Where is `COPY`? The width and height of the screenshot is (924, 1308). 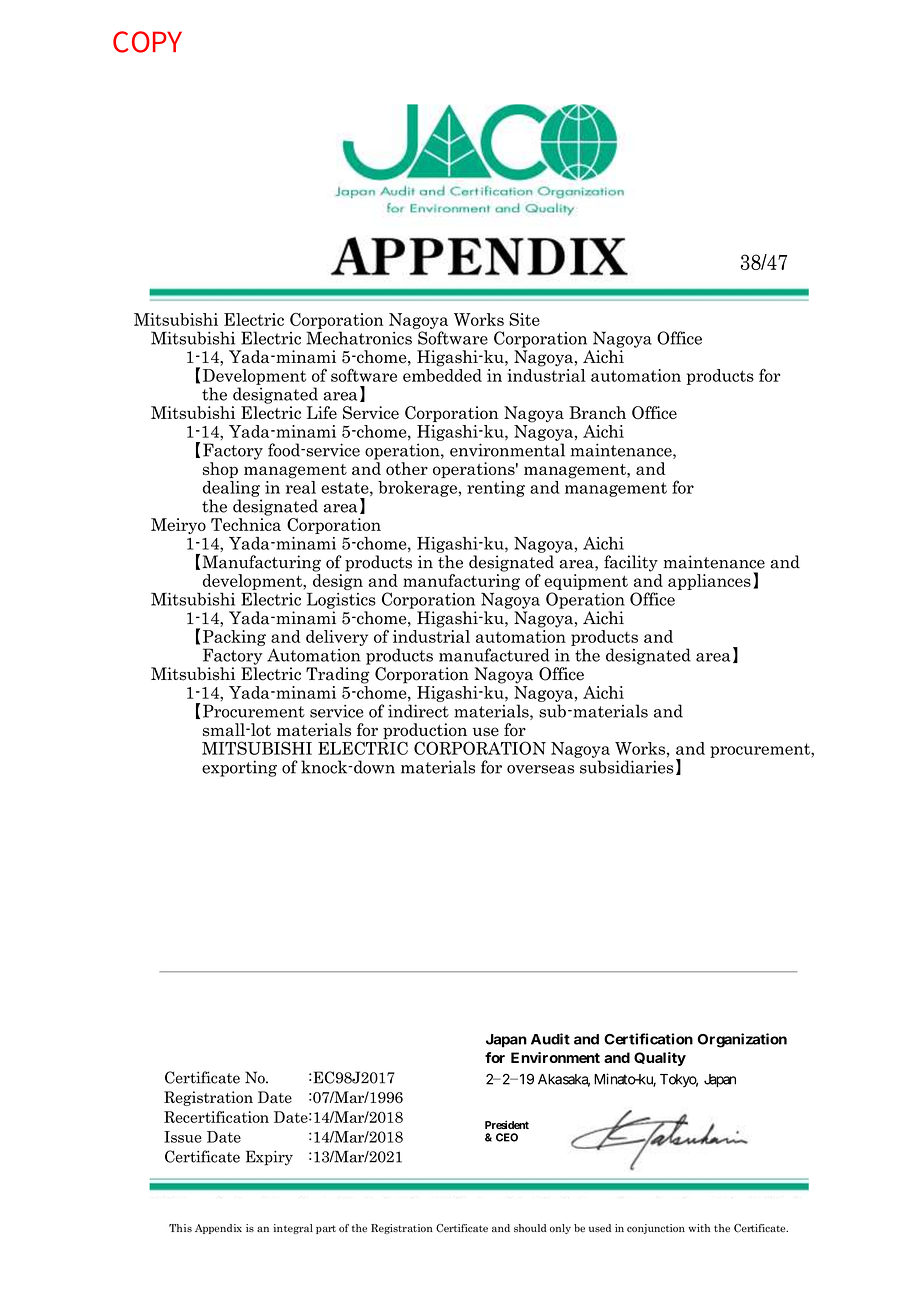 COPY is located at coordinates (147, 42).
